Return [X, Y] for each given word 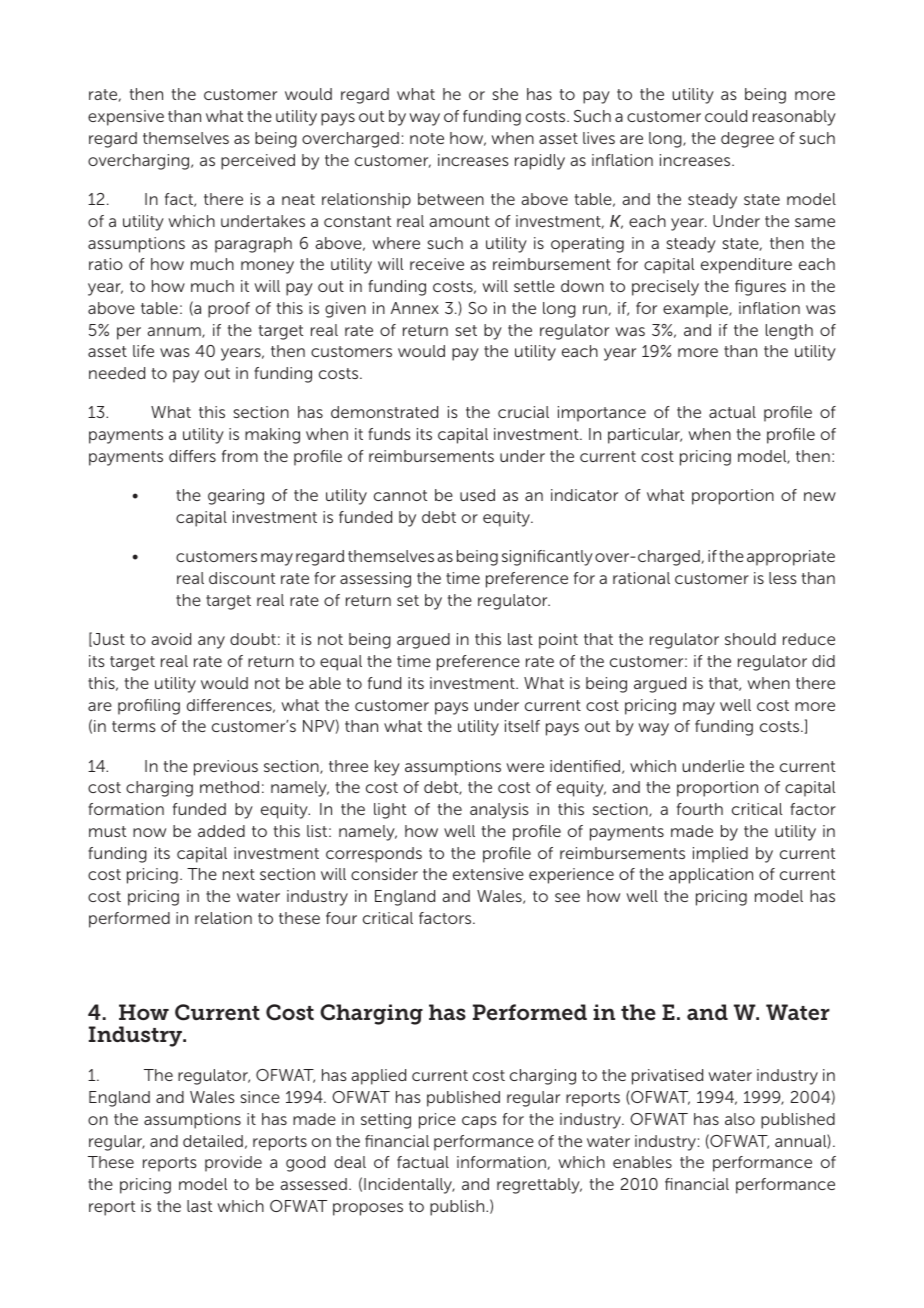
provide [233, 1164]
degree [747, 140]
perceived [258, 162]
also [740, 1119]
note [427, 138]
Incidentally [409, 1186]
